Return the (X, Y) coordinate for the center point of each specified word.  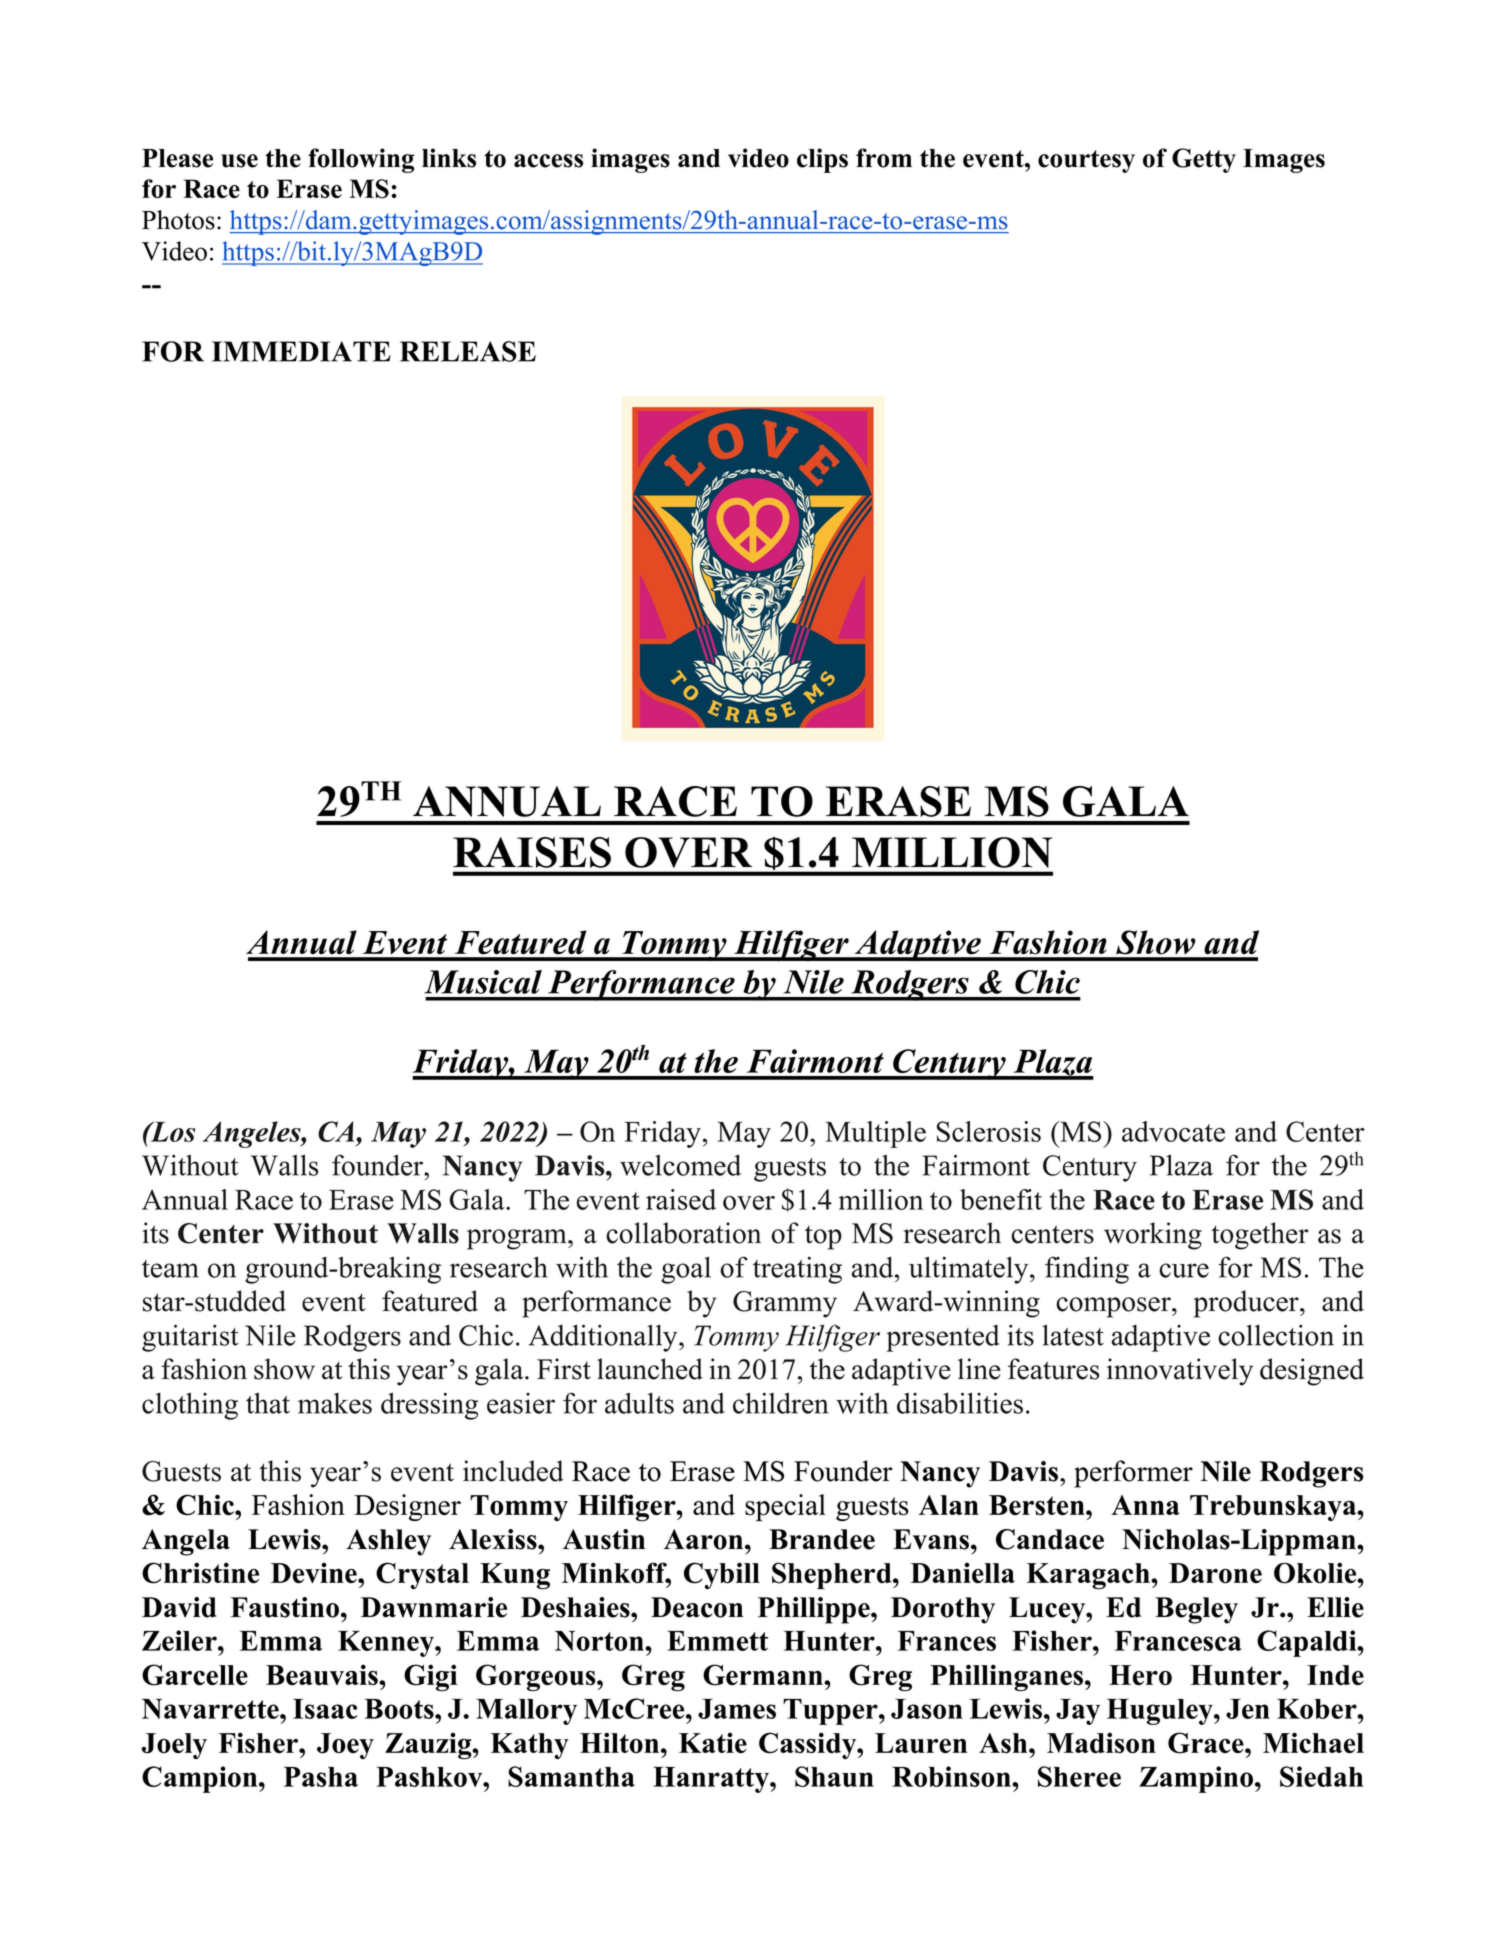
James (737, 1709)
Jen (1248, 1709)
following (361, 160)
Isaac (325, 1709)
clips (822, 160)
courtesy (1086, 161)
